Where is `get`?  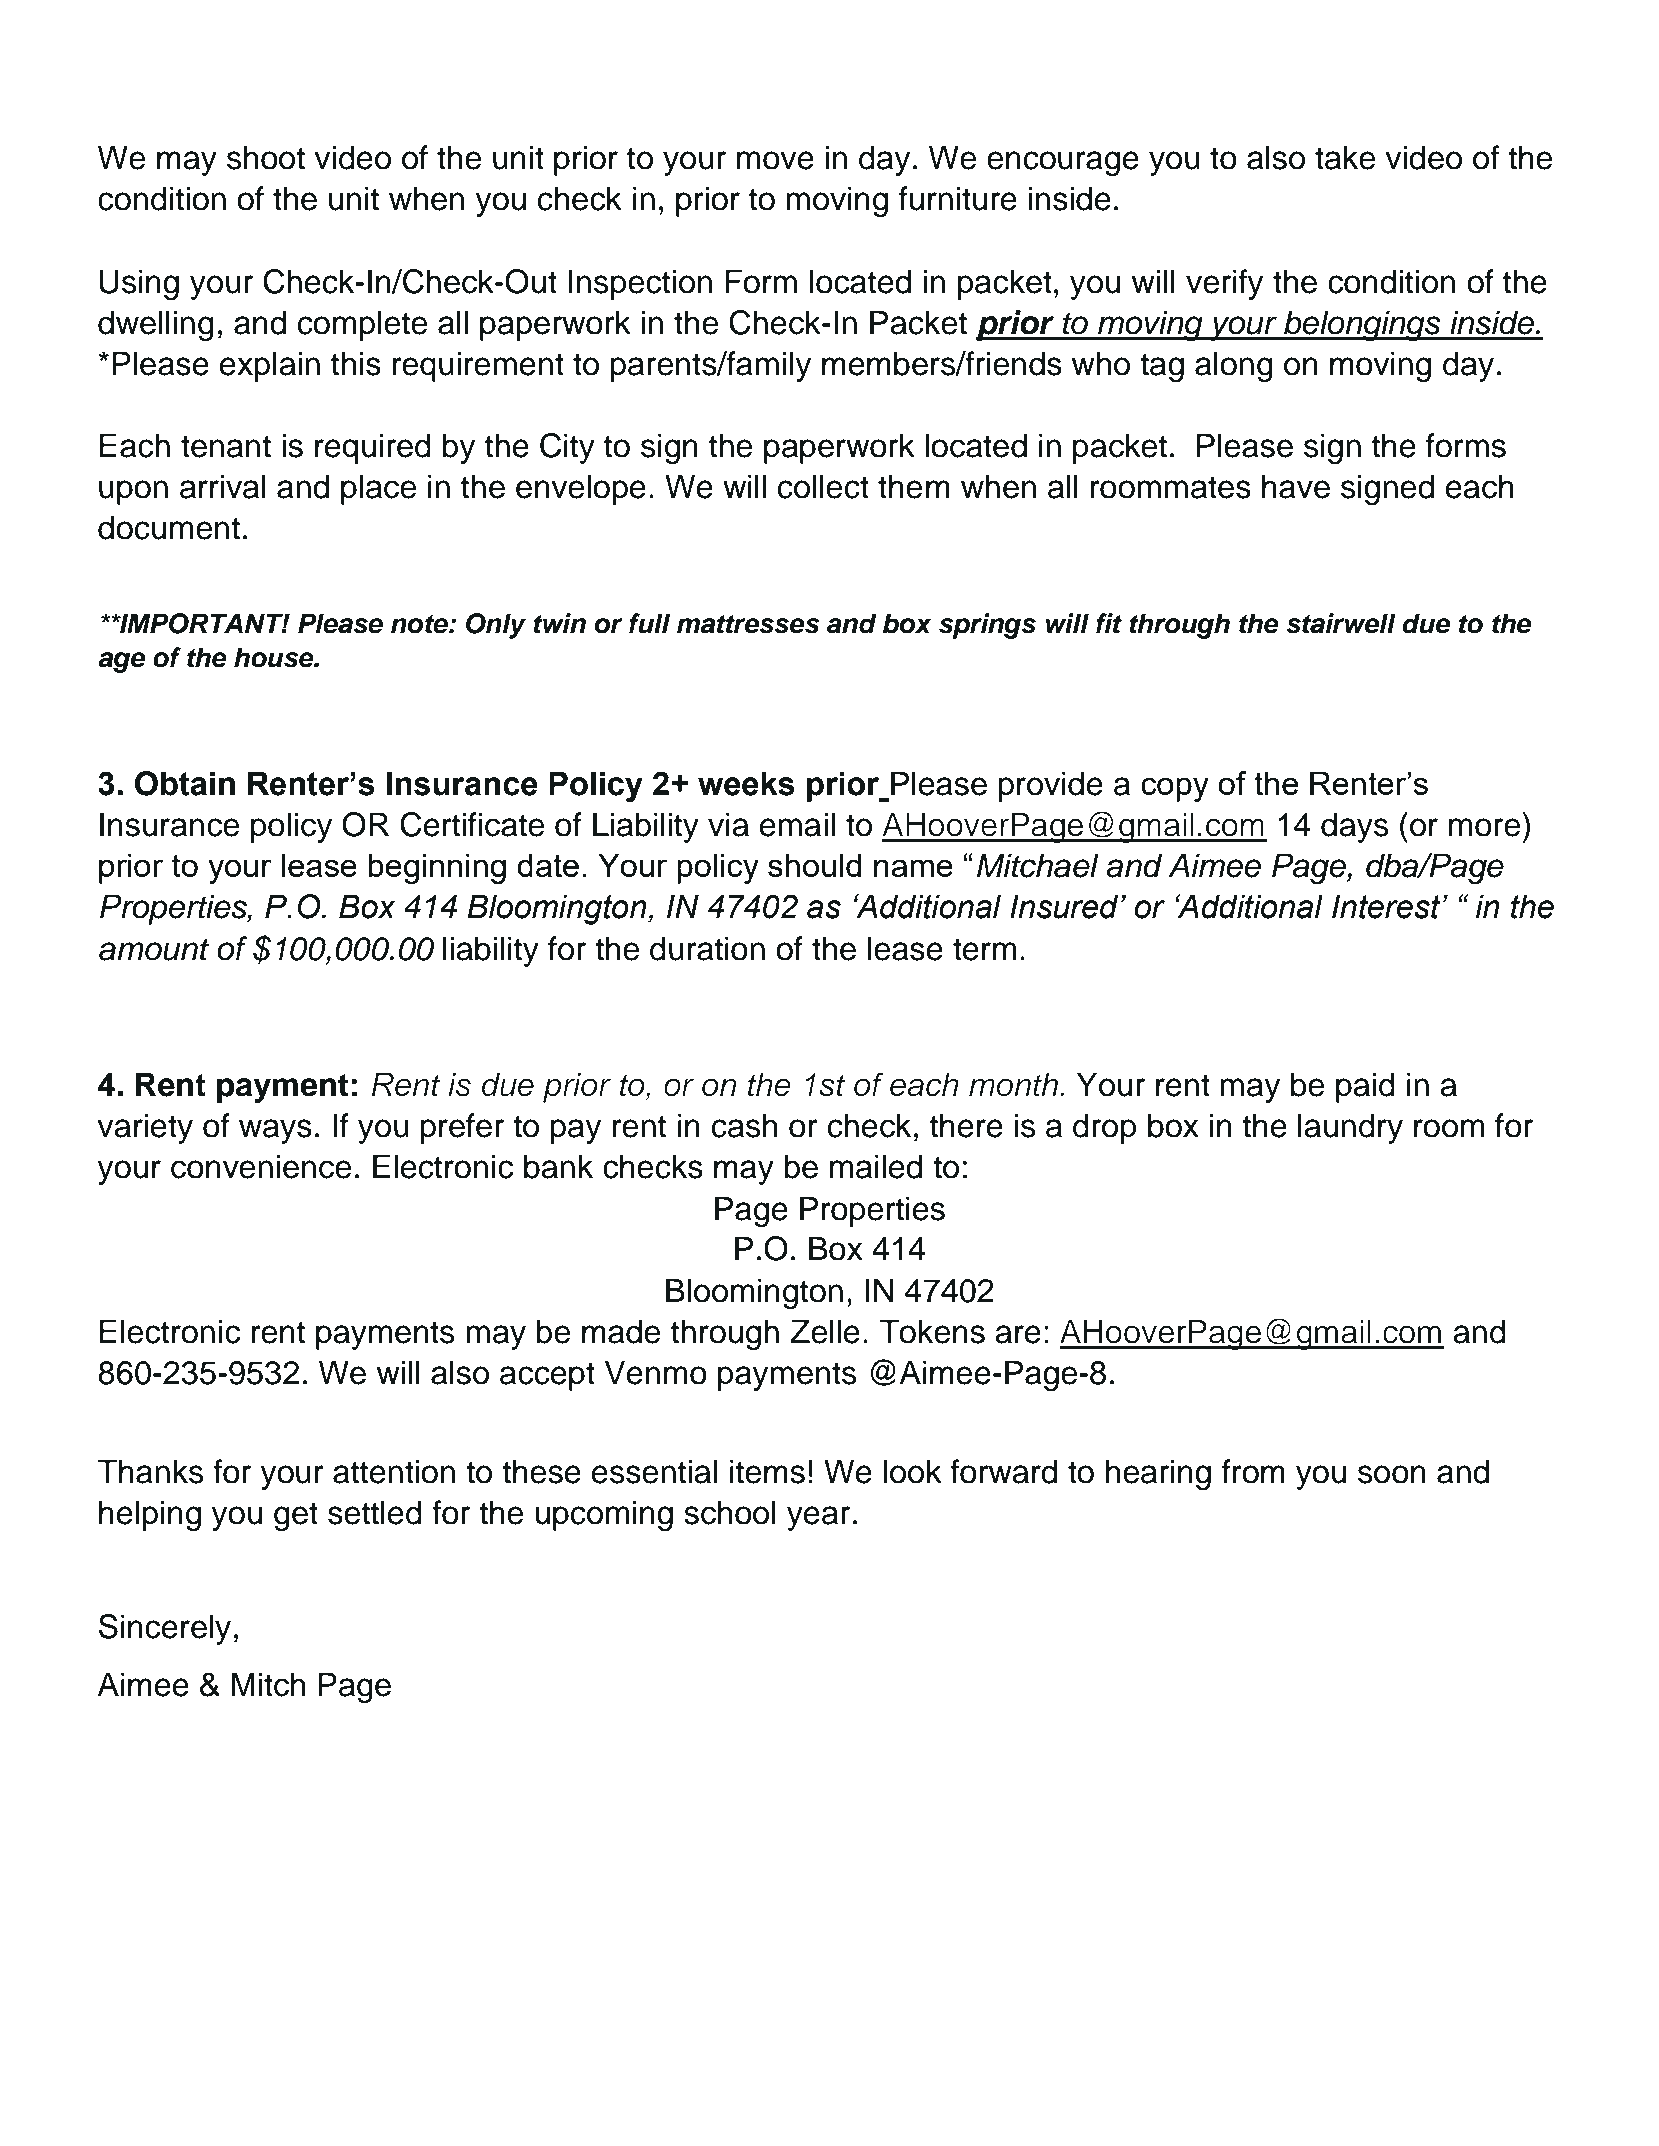
get is located at coordinates (296, 1516).
